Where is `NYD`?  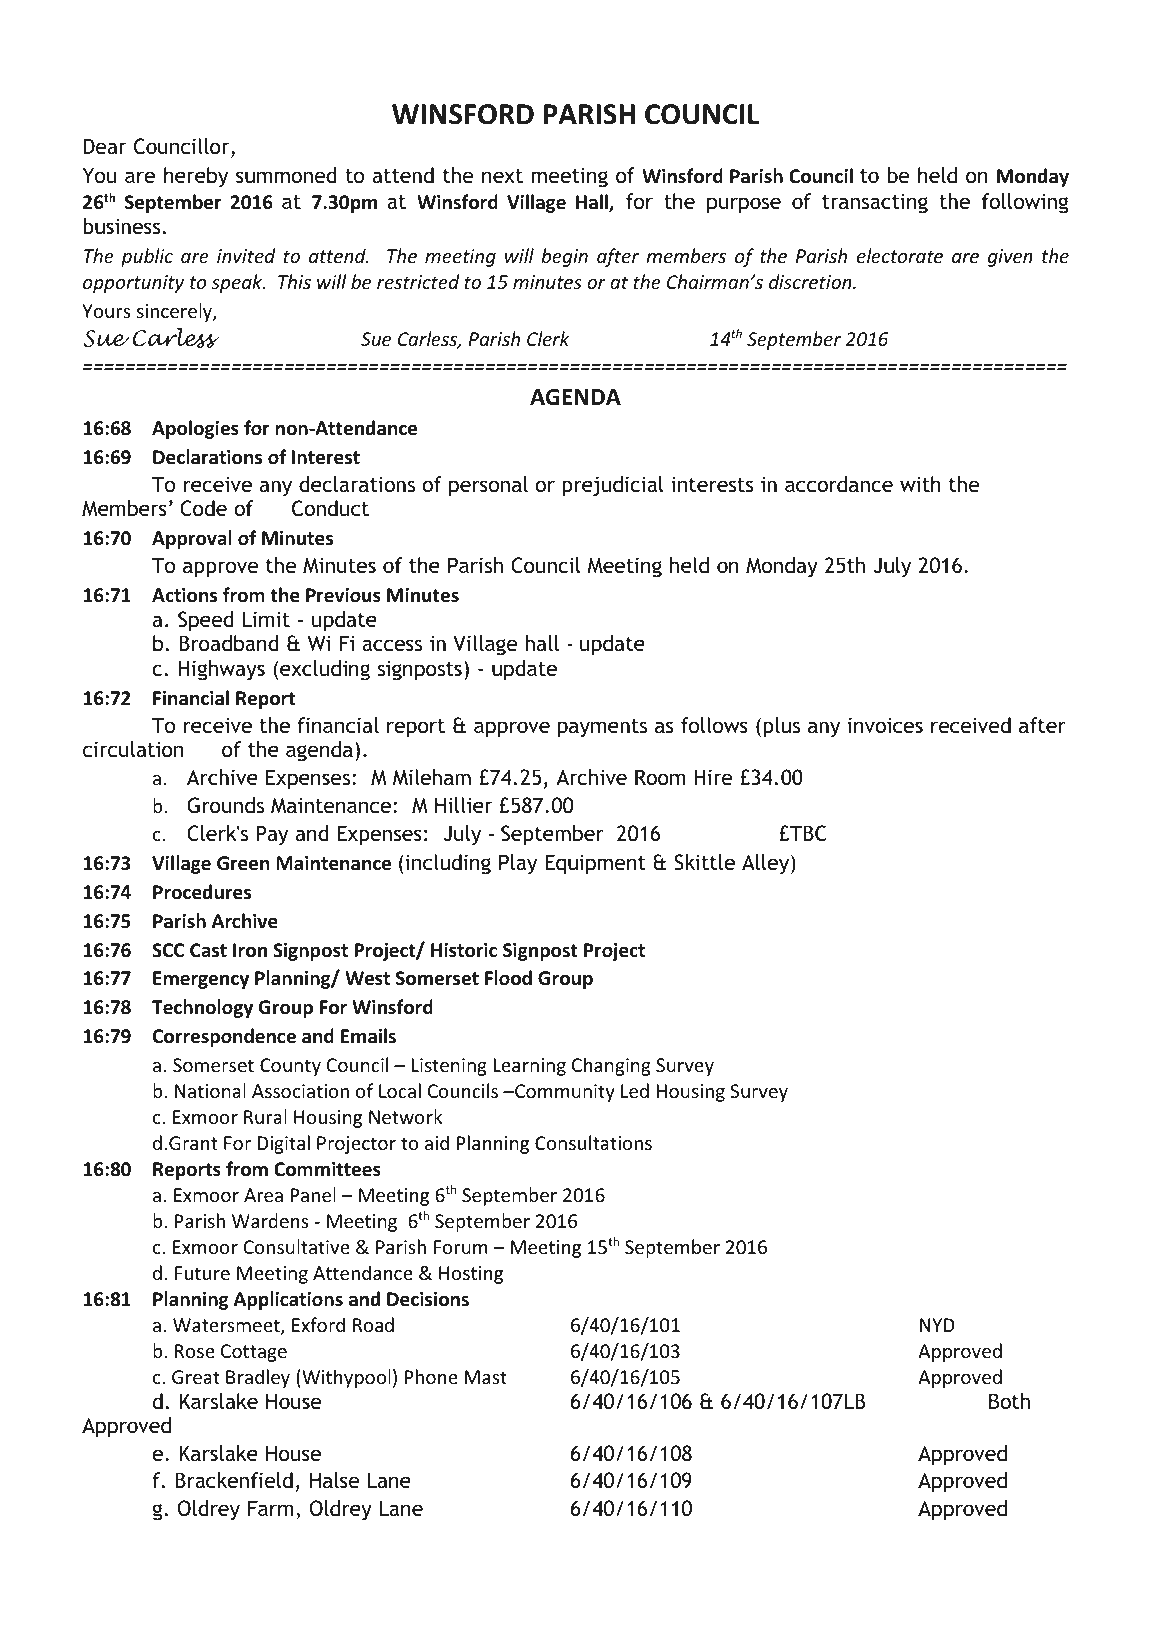 NYD is located at coordinates (937, 1325).
